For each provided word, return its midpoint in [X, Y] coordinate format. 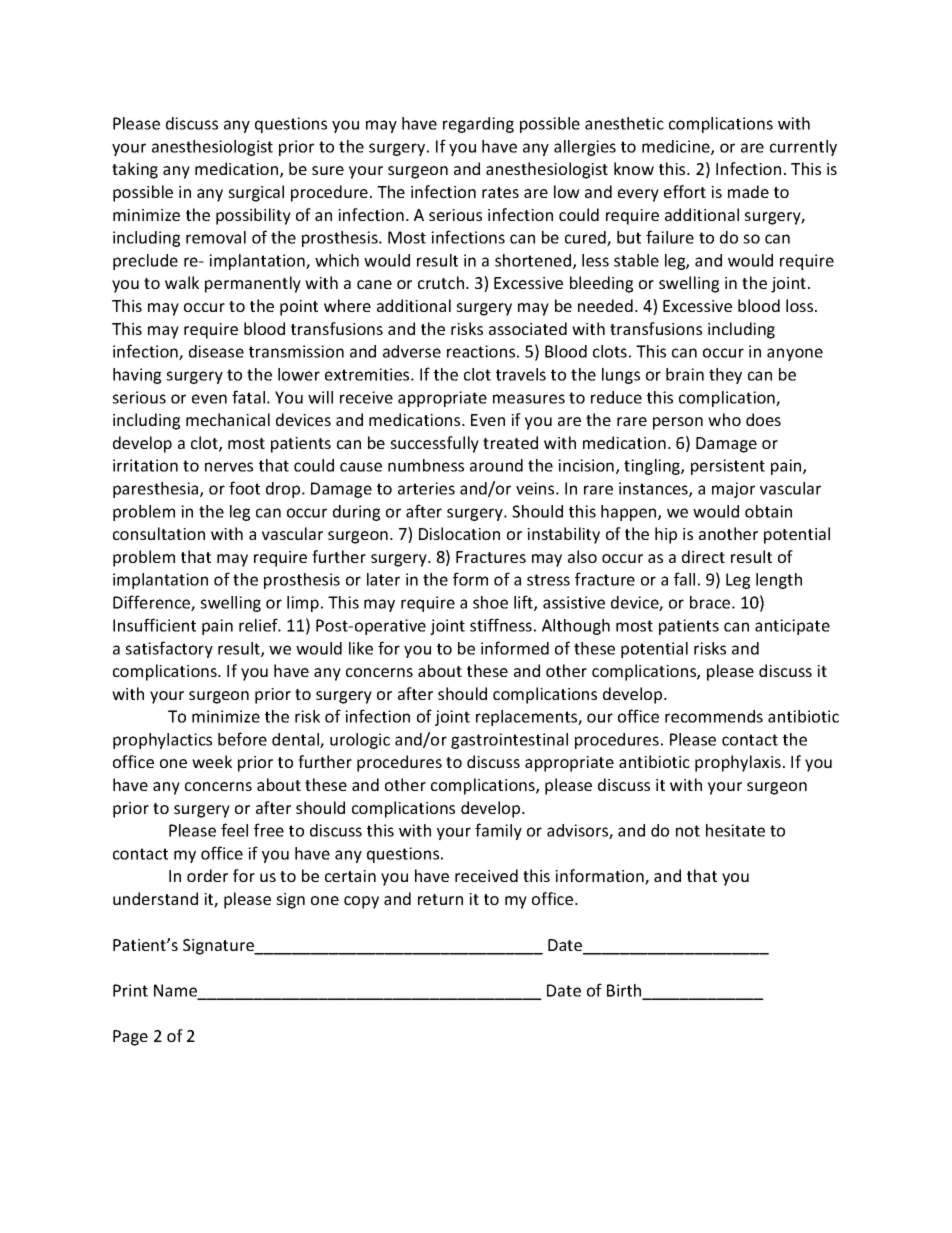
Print [130, 990]
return [440, 899]
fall [684, 579]
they [725, 376]
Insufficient [154, 625]
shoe [490, 602]
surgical [256, 193]
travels [521, 374]
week [212, 761]
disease [216, 351]
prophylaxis [738, 763]
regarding [478, 125]
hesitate [735, 830]
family [498, 831]
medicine [677, 147]
